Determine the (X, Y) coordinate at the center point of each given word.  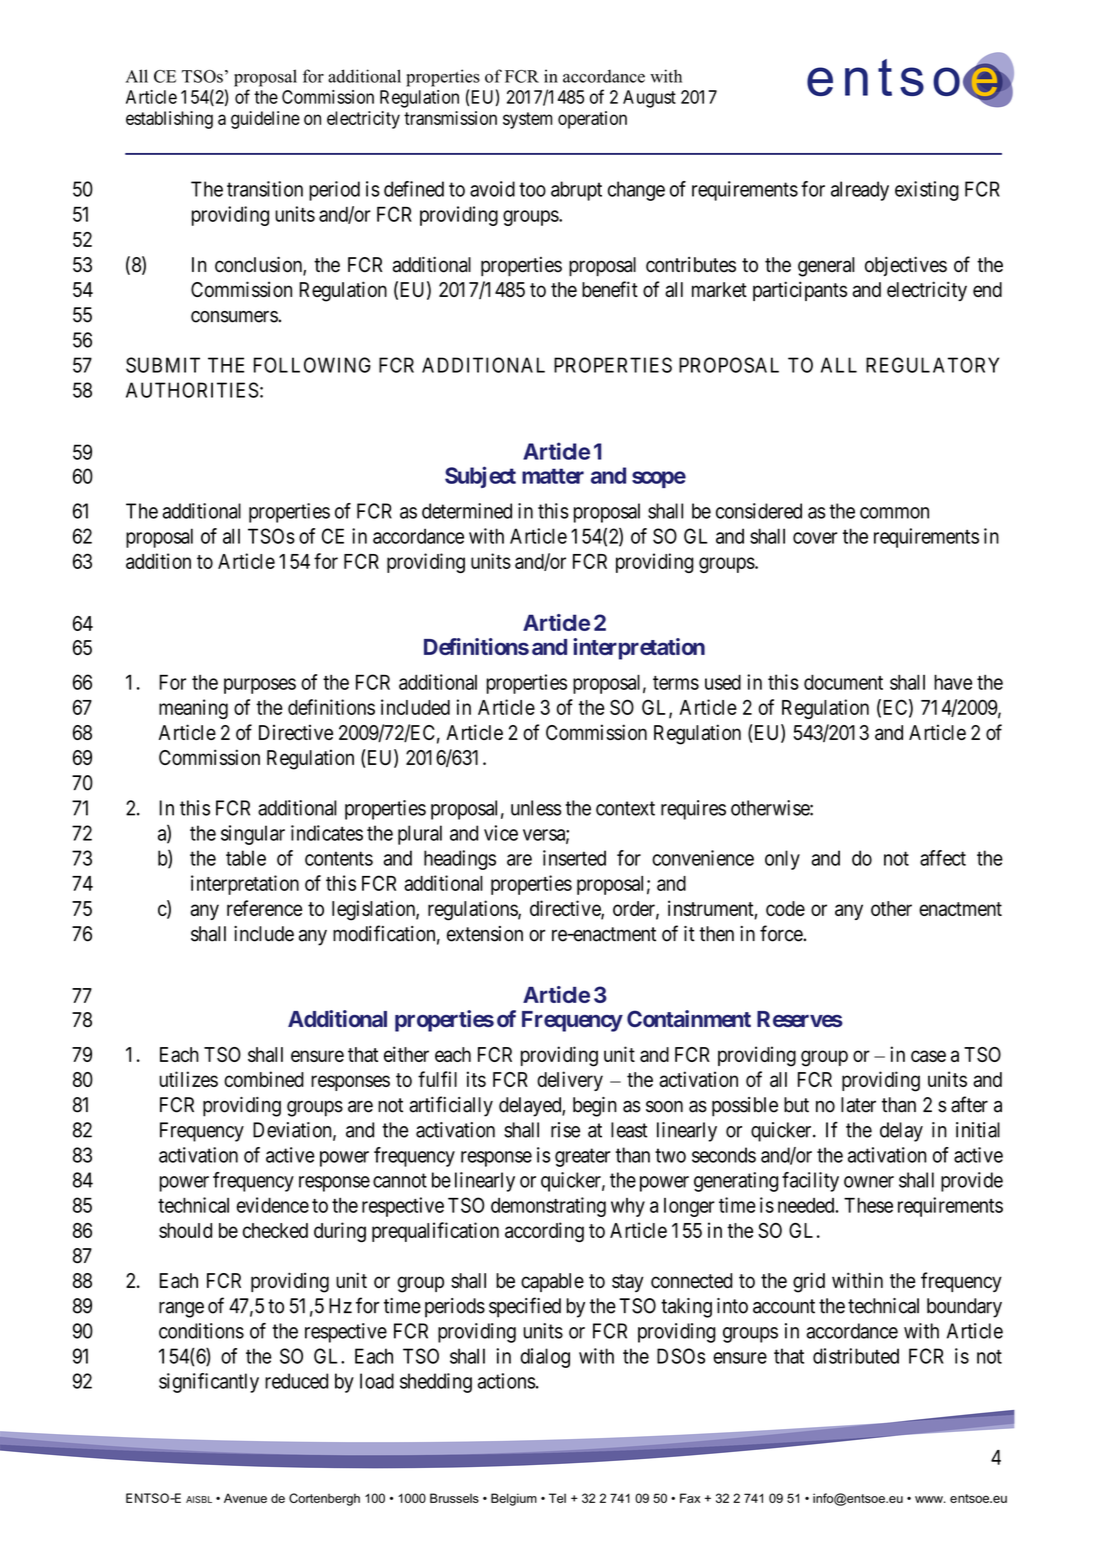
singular (253, 835)
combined (264, 1079)
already (860, 191)
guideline (265, 120)
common (894, 513)
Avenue (245, 1498)
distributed (856, 1356)
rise (565, 1130)
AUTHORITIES (192, 390)
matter (553, 476)
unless (536, 808)
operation (592, 120)
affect (943, 858)
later (858, 1105)
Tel (557, 1498)
